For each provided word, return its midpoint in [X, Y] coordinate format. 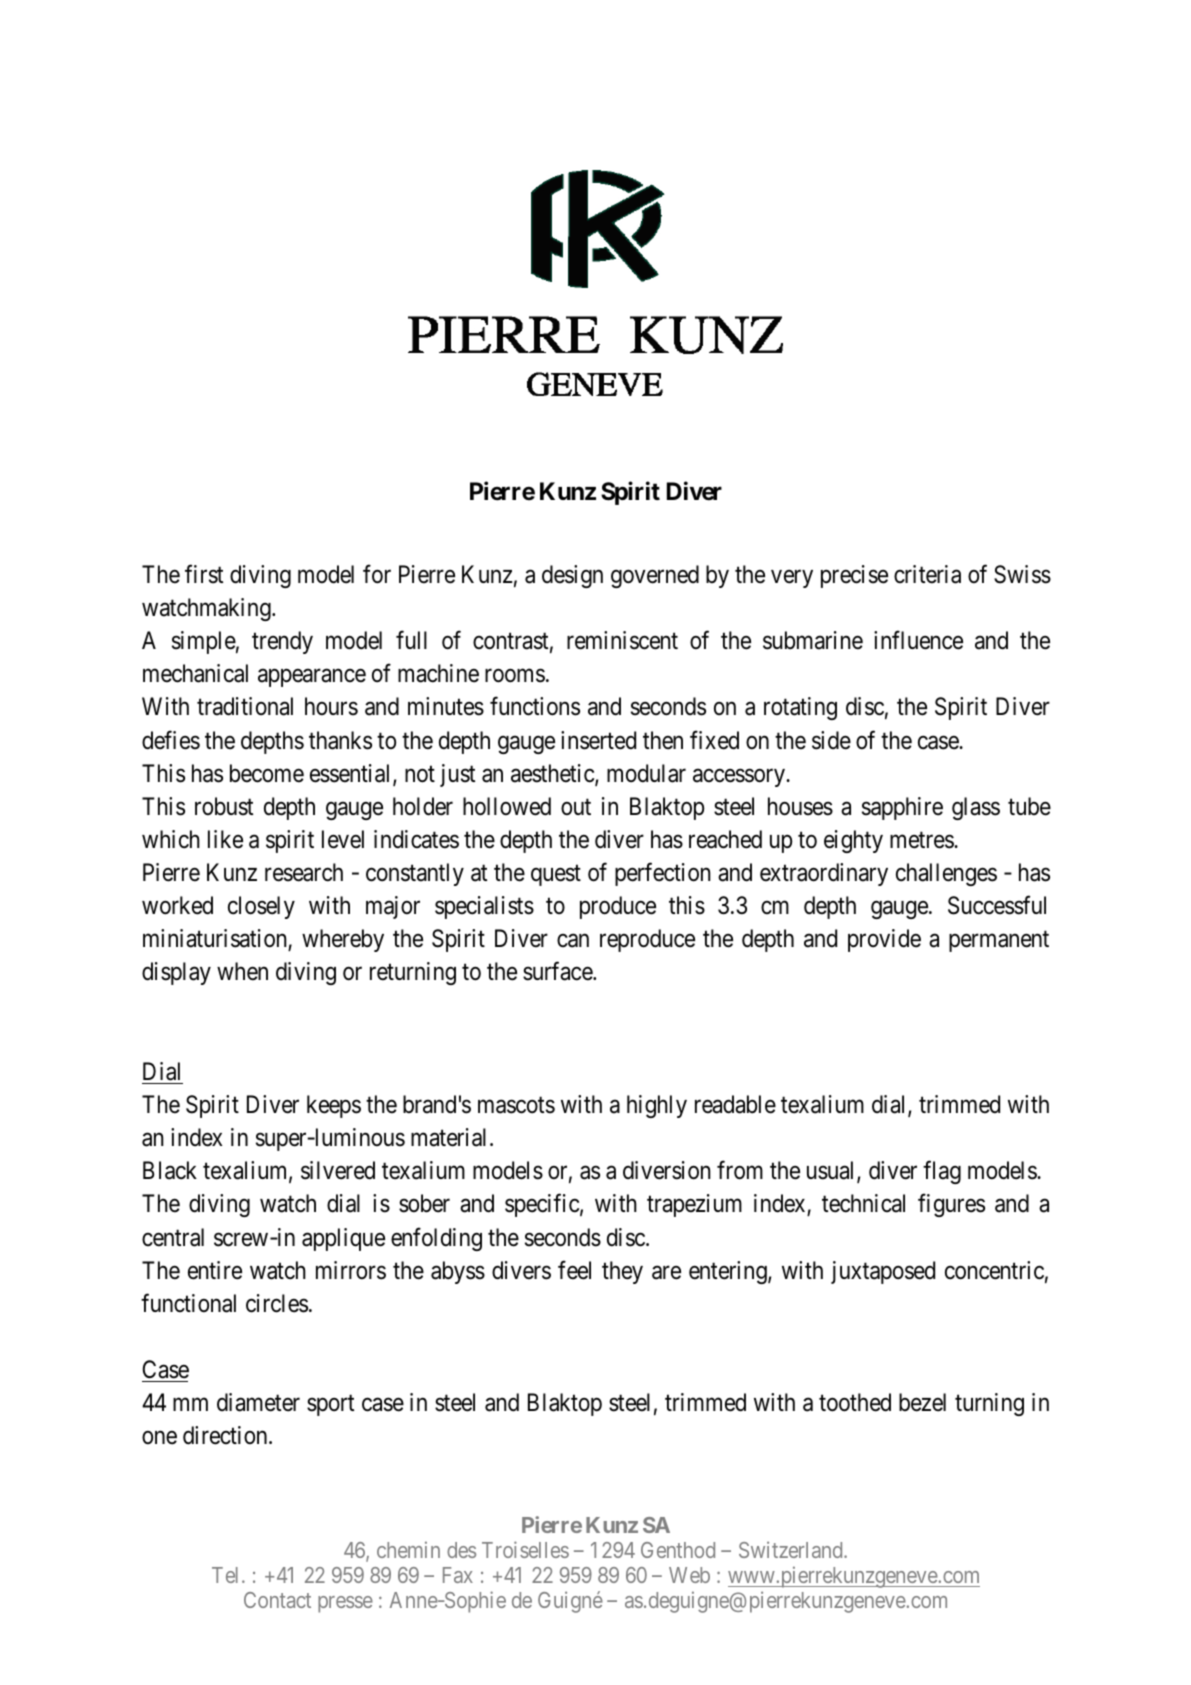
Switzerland [792, 1549]
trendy [282, 642]
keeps [334, 1106]
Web [689, 1575]
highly [657, 1106]
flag [942, 1172]
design [572, 576]
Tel [227, 1575]
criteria [927, 574]
